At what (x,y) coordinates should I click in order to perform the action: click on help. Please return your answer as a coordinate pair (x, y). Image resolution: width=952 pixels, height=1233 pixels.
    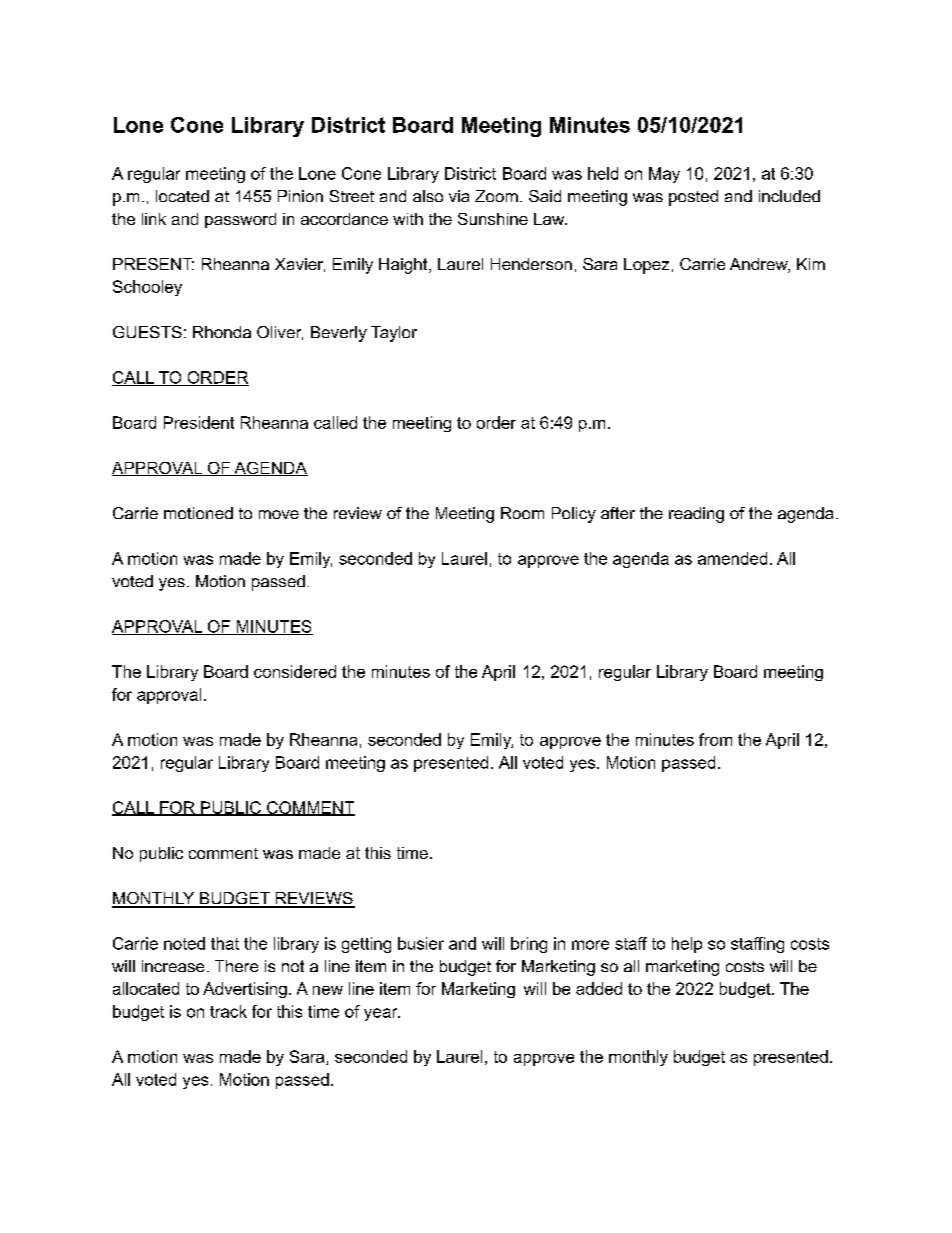
    Looking at the image, I should click on (687, 945).
